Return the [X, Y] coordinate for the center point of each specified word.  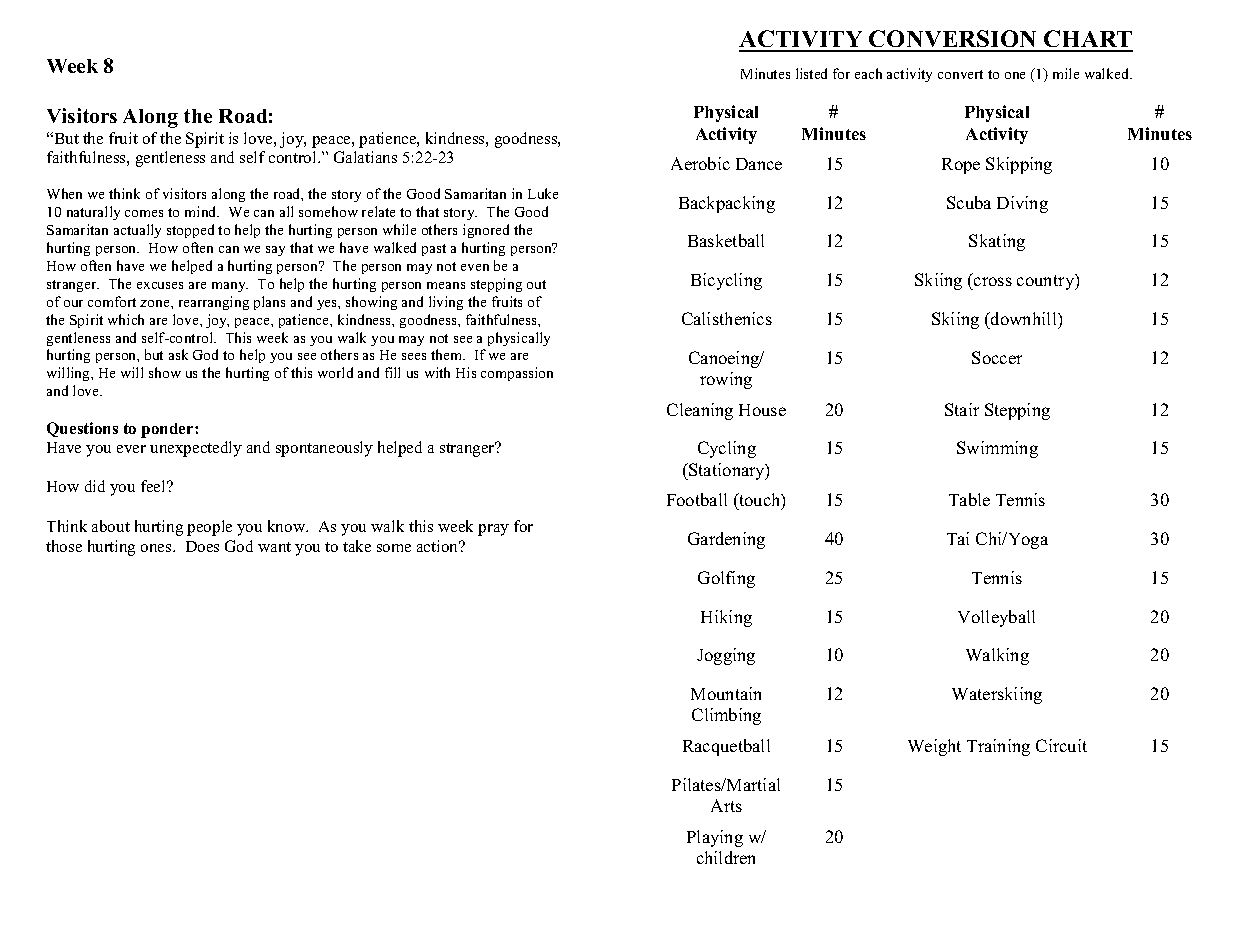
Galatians [365, 157]
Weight [934, 747]
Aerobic [700, 163]
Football [697, 499]
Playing [715, 838]
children [726, 857]
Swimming [997, 449]
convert [960, 74]
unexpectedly [196, 449]
